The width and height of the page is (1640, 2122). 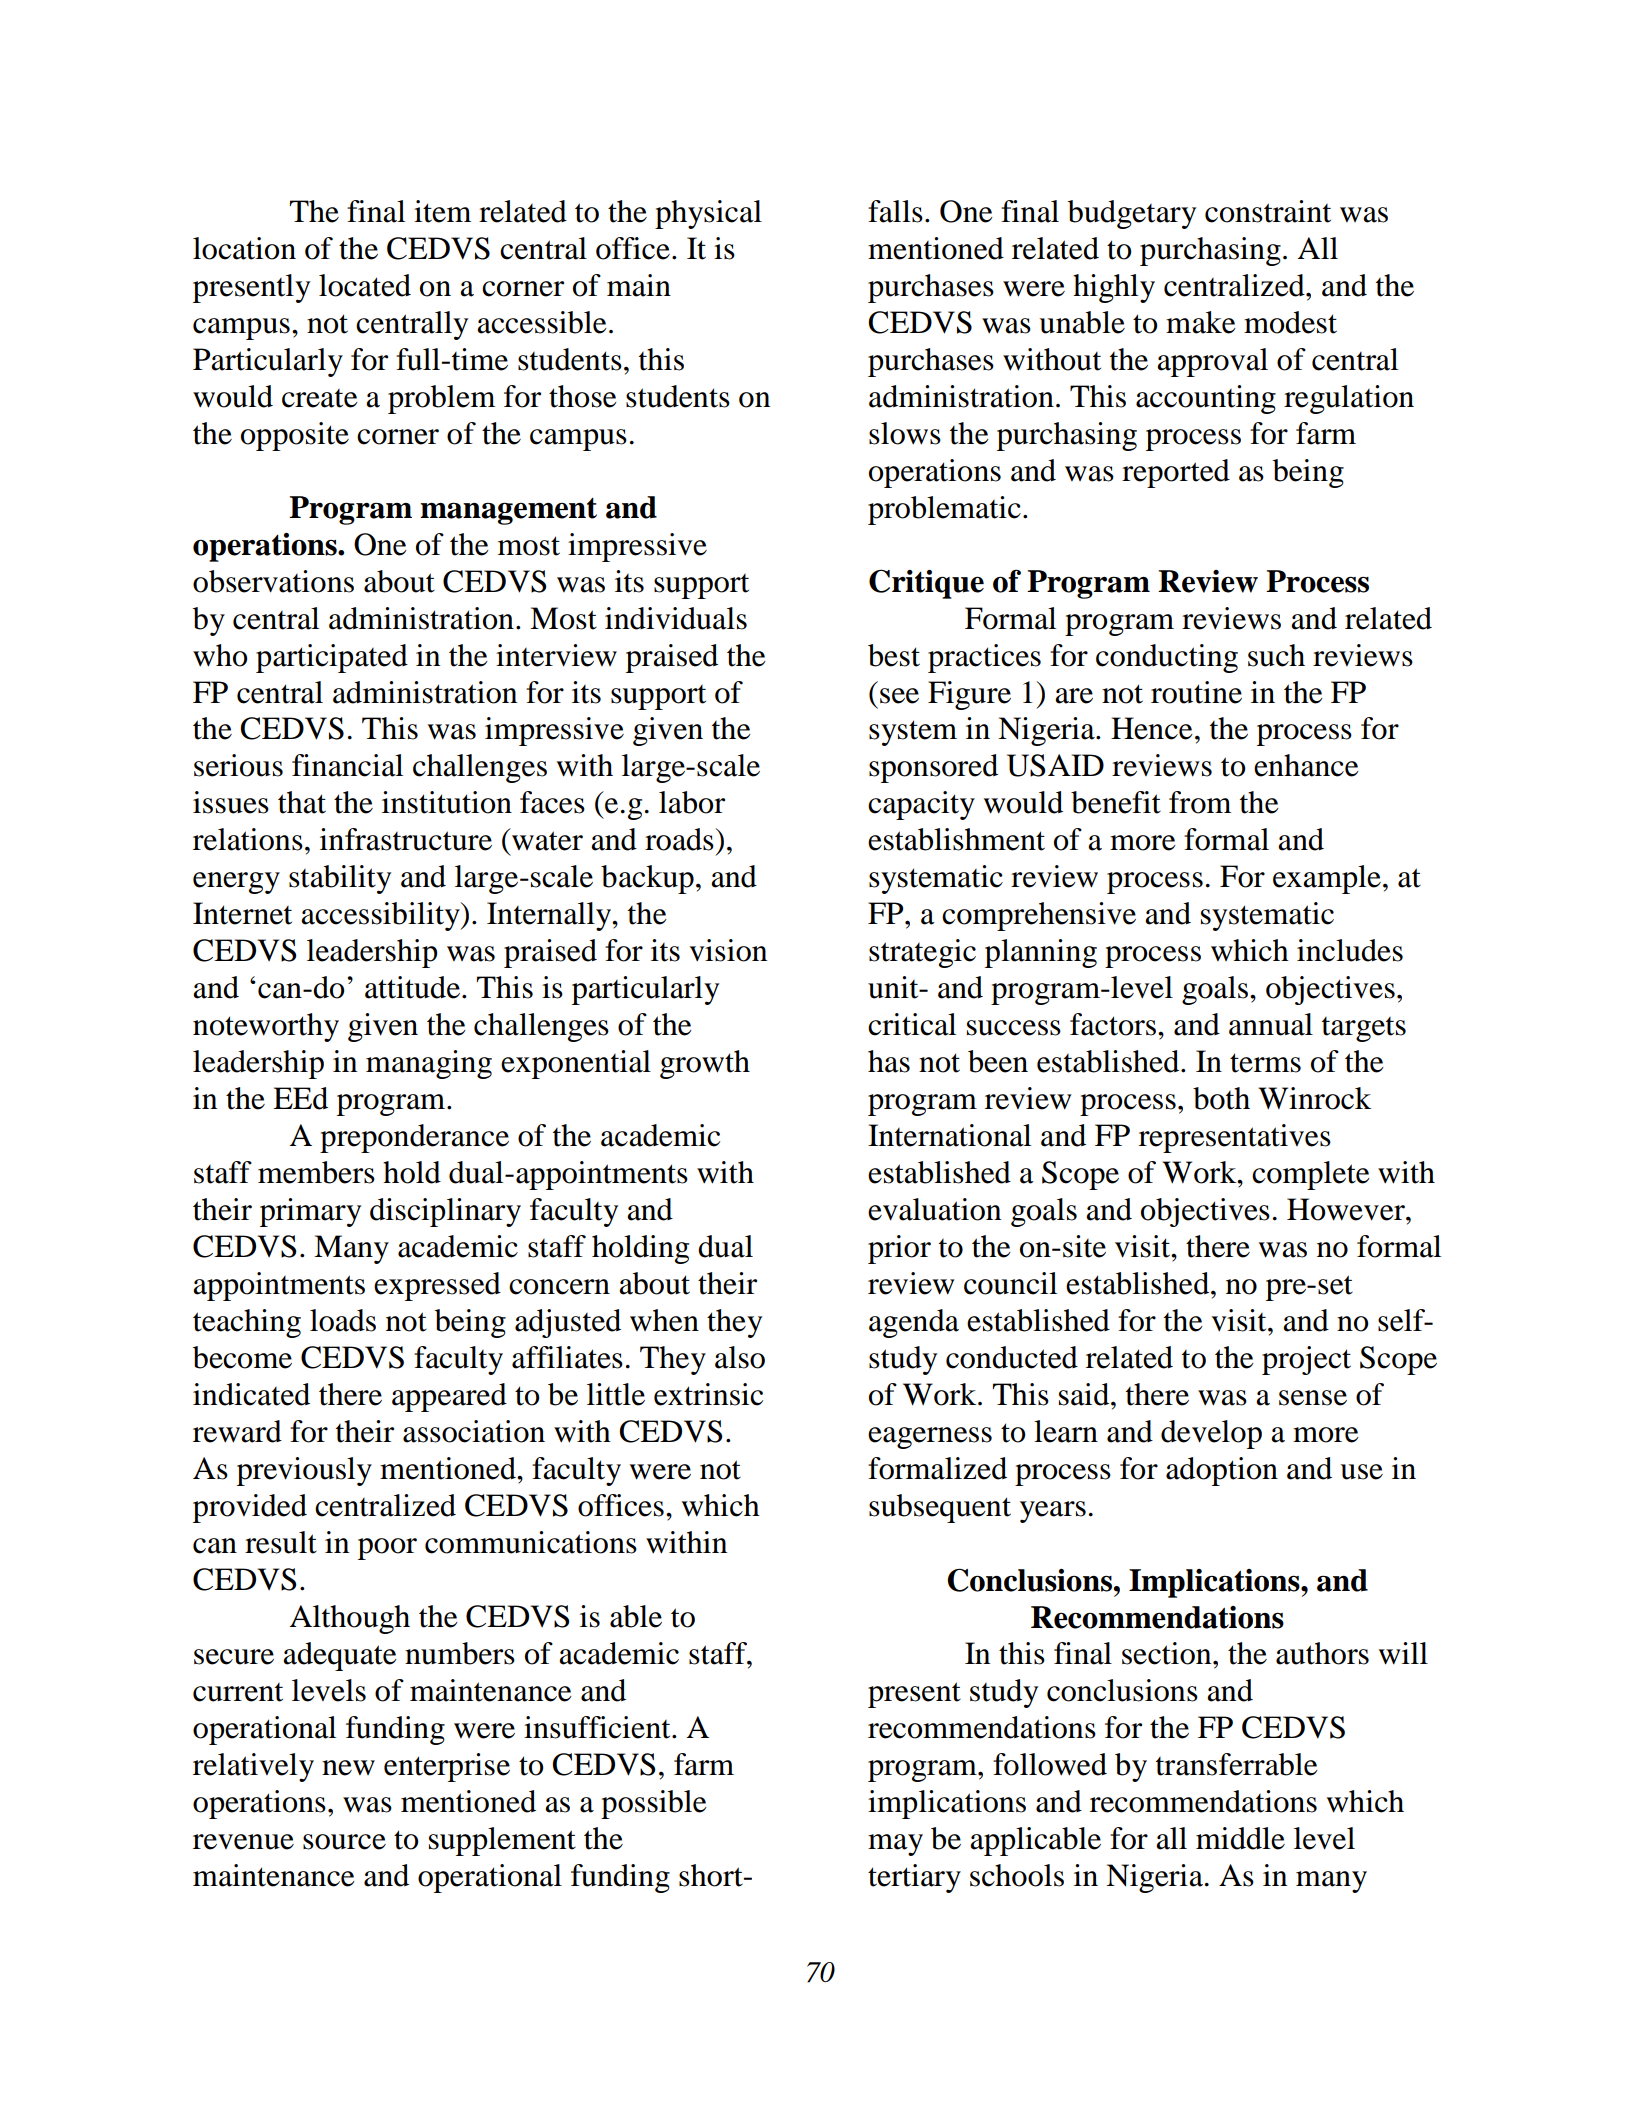 What do you see at coordinates (895, 1845) in the page?
I see `may` at bounding box center [895, 1845].
